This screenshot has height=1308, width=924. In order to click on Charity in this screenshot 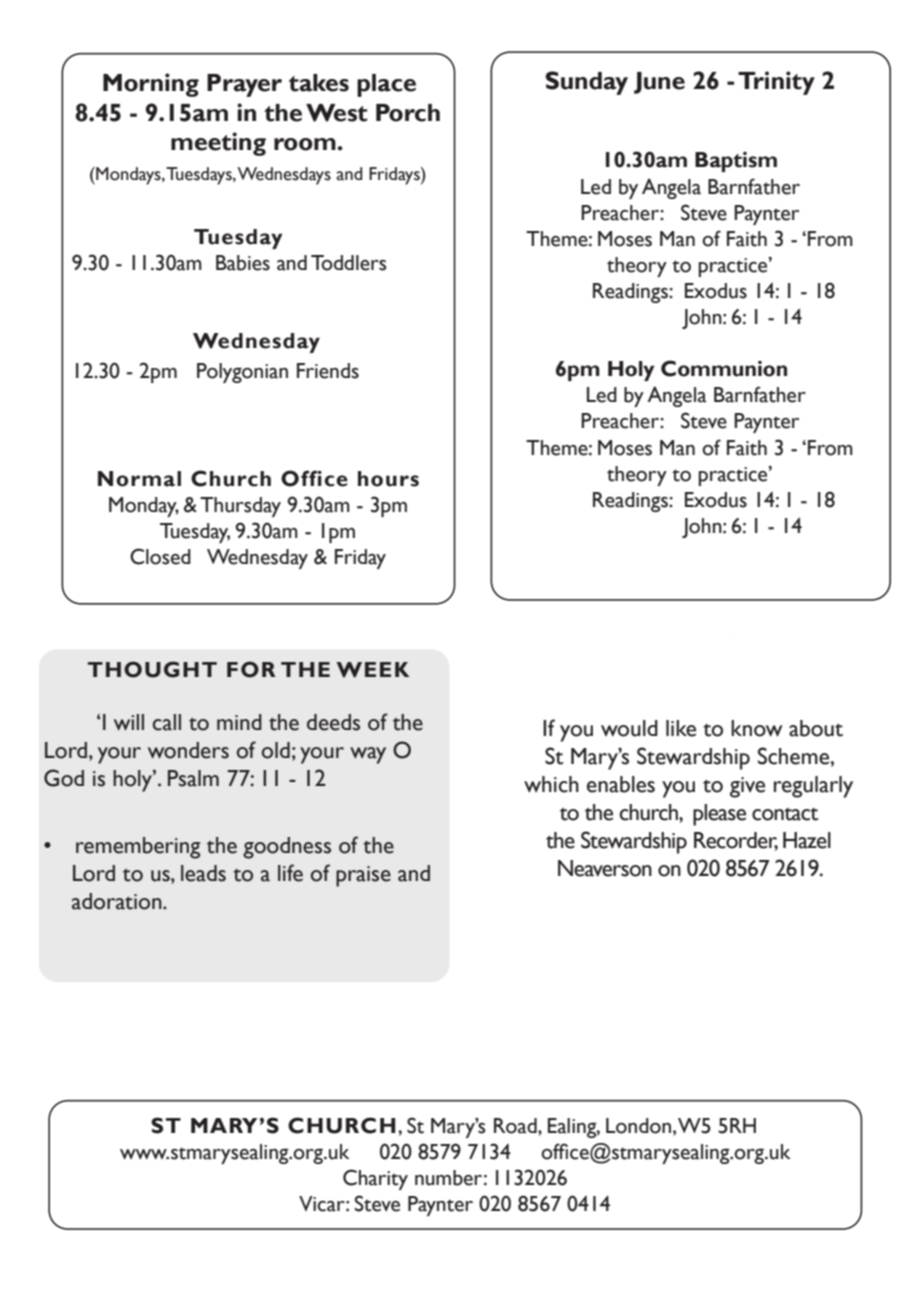, I will do `click(375, 1179)`.
